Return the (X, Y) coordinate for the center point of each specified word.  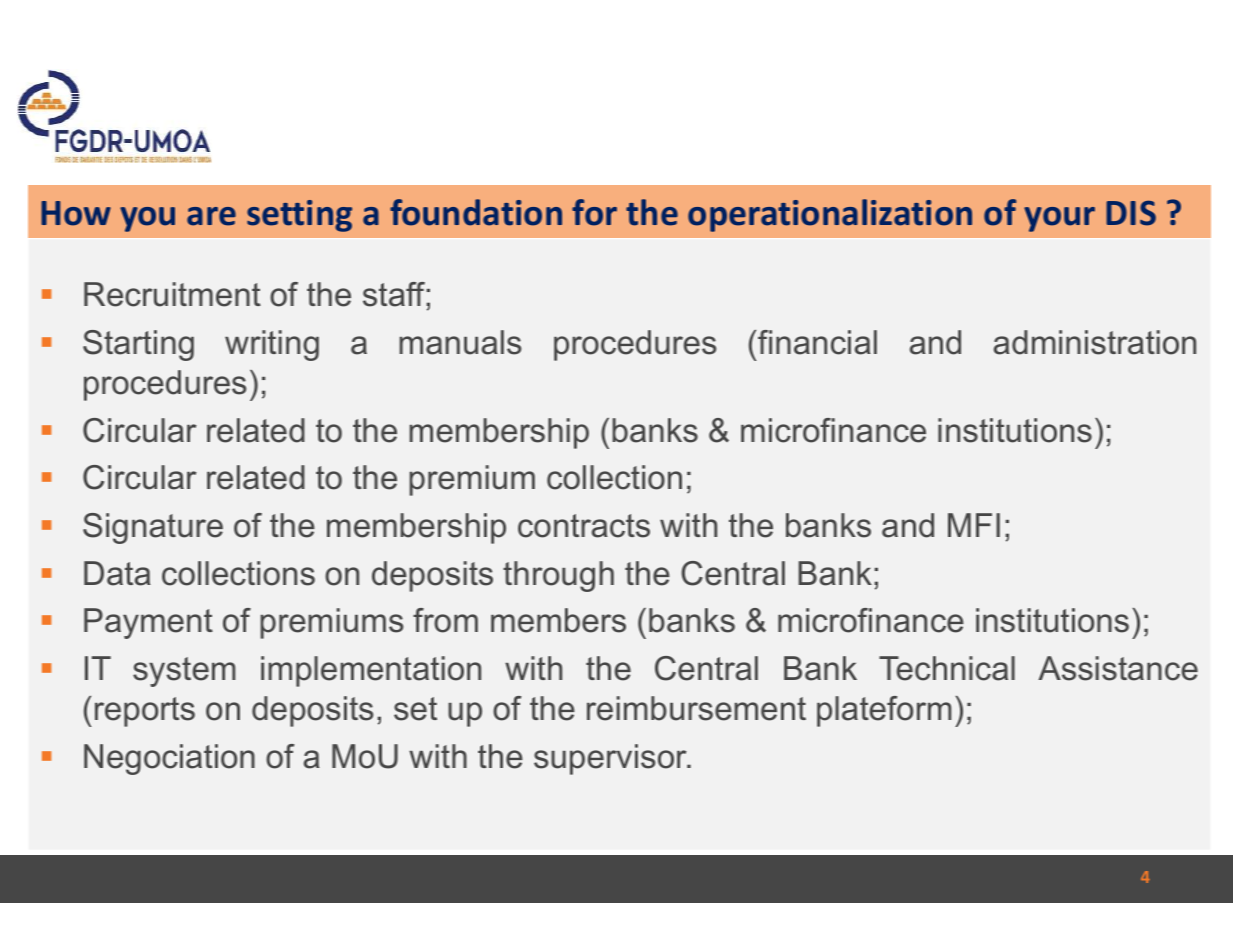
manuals (460, 342)
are (211, 216)
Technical (947, 668)
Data (117, 573)
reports (145, 712)
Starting (138, 345)
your (1059, 219)
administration (1095, 342)
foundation (476, 212)
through (558, 576)
